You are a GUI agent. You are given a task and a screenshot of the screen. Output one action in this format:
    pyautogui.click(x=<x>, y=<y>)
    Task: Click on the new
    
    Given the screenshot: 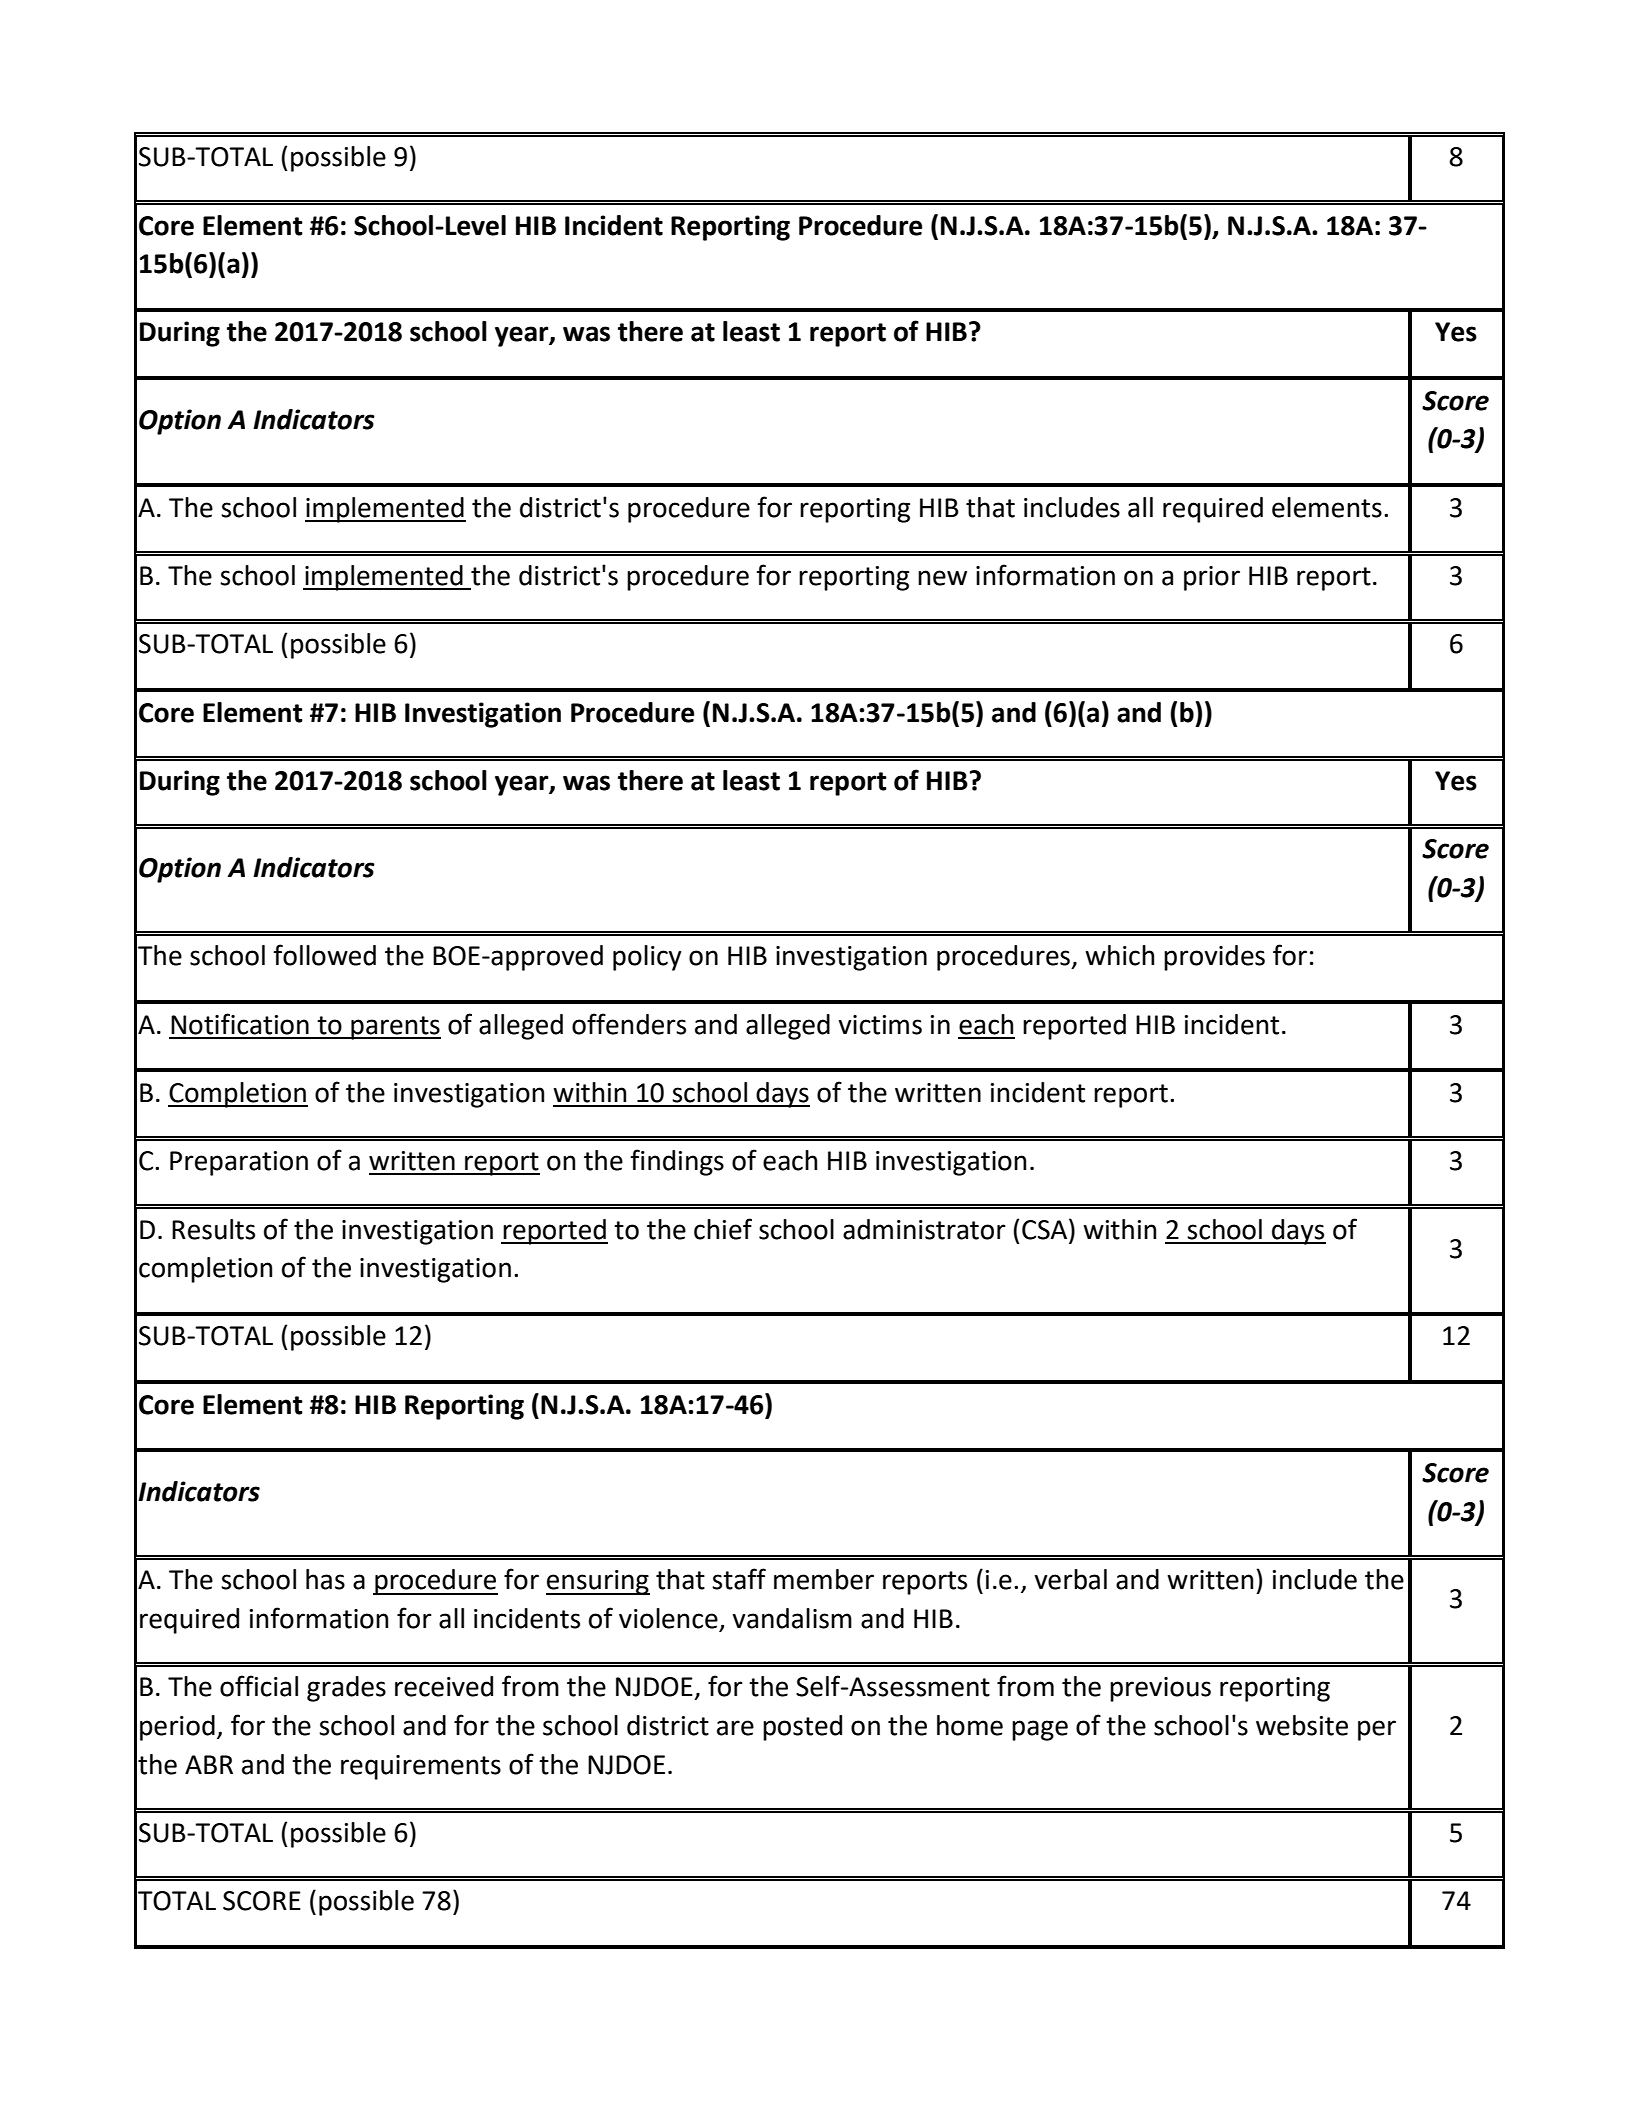 What is the action you would take?
    pyautogui.click(x=942, y=578)
